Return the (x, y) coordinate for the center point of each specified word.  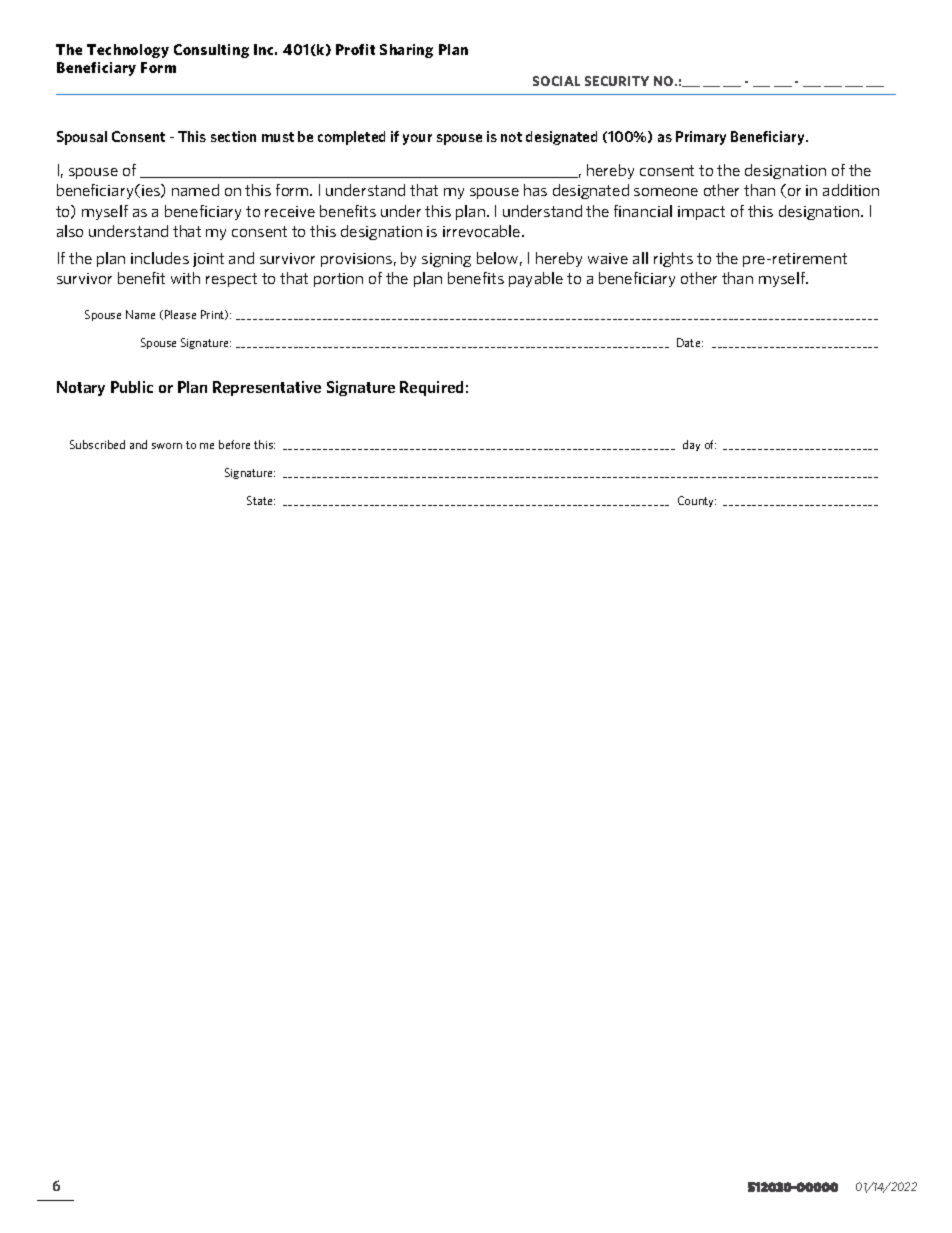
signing (446, 260)
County (697, 501)
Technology (128, 51)
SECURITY (617, 81)
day (691, 445)
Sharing (406, 51)
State (261, 500)
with (185, 278)
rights (673, 259)
